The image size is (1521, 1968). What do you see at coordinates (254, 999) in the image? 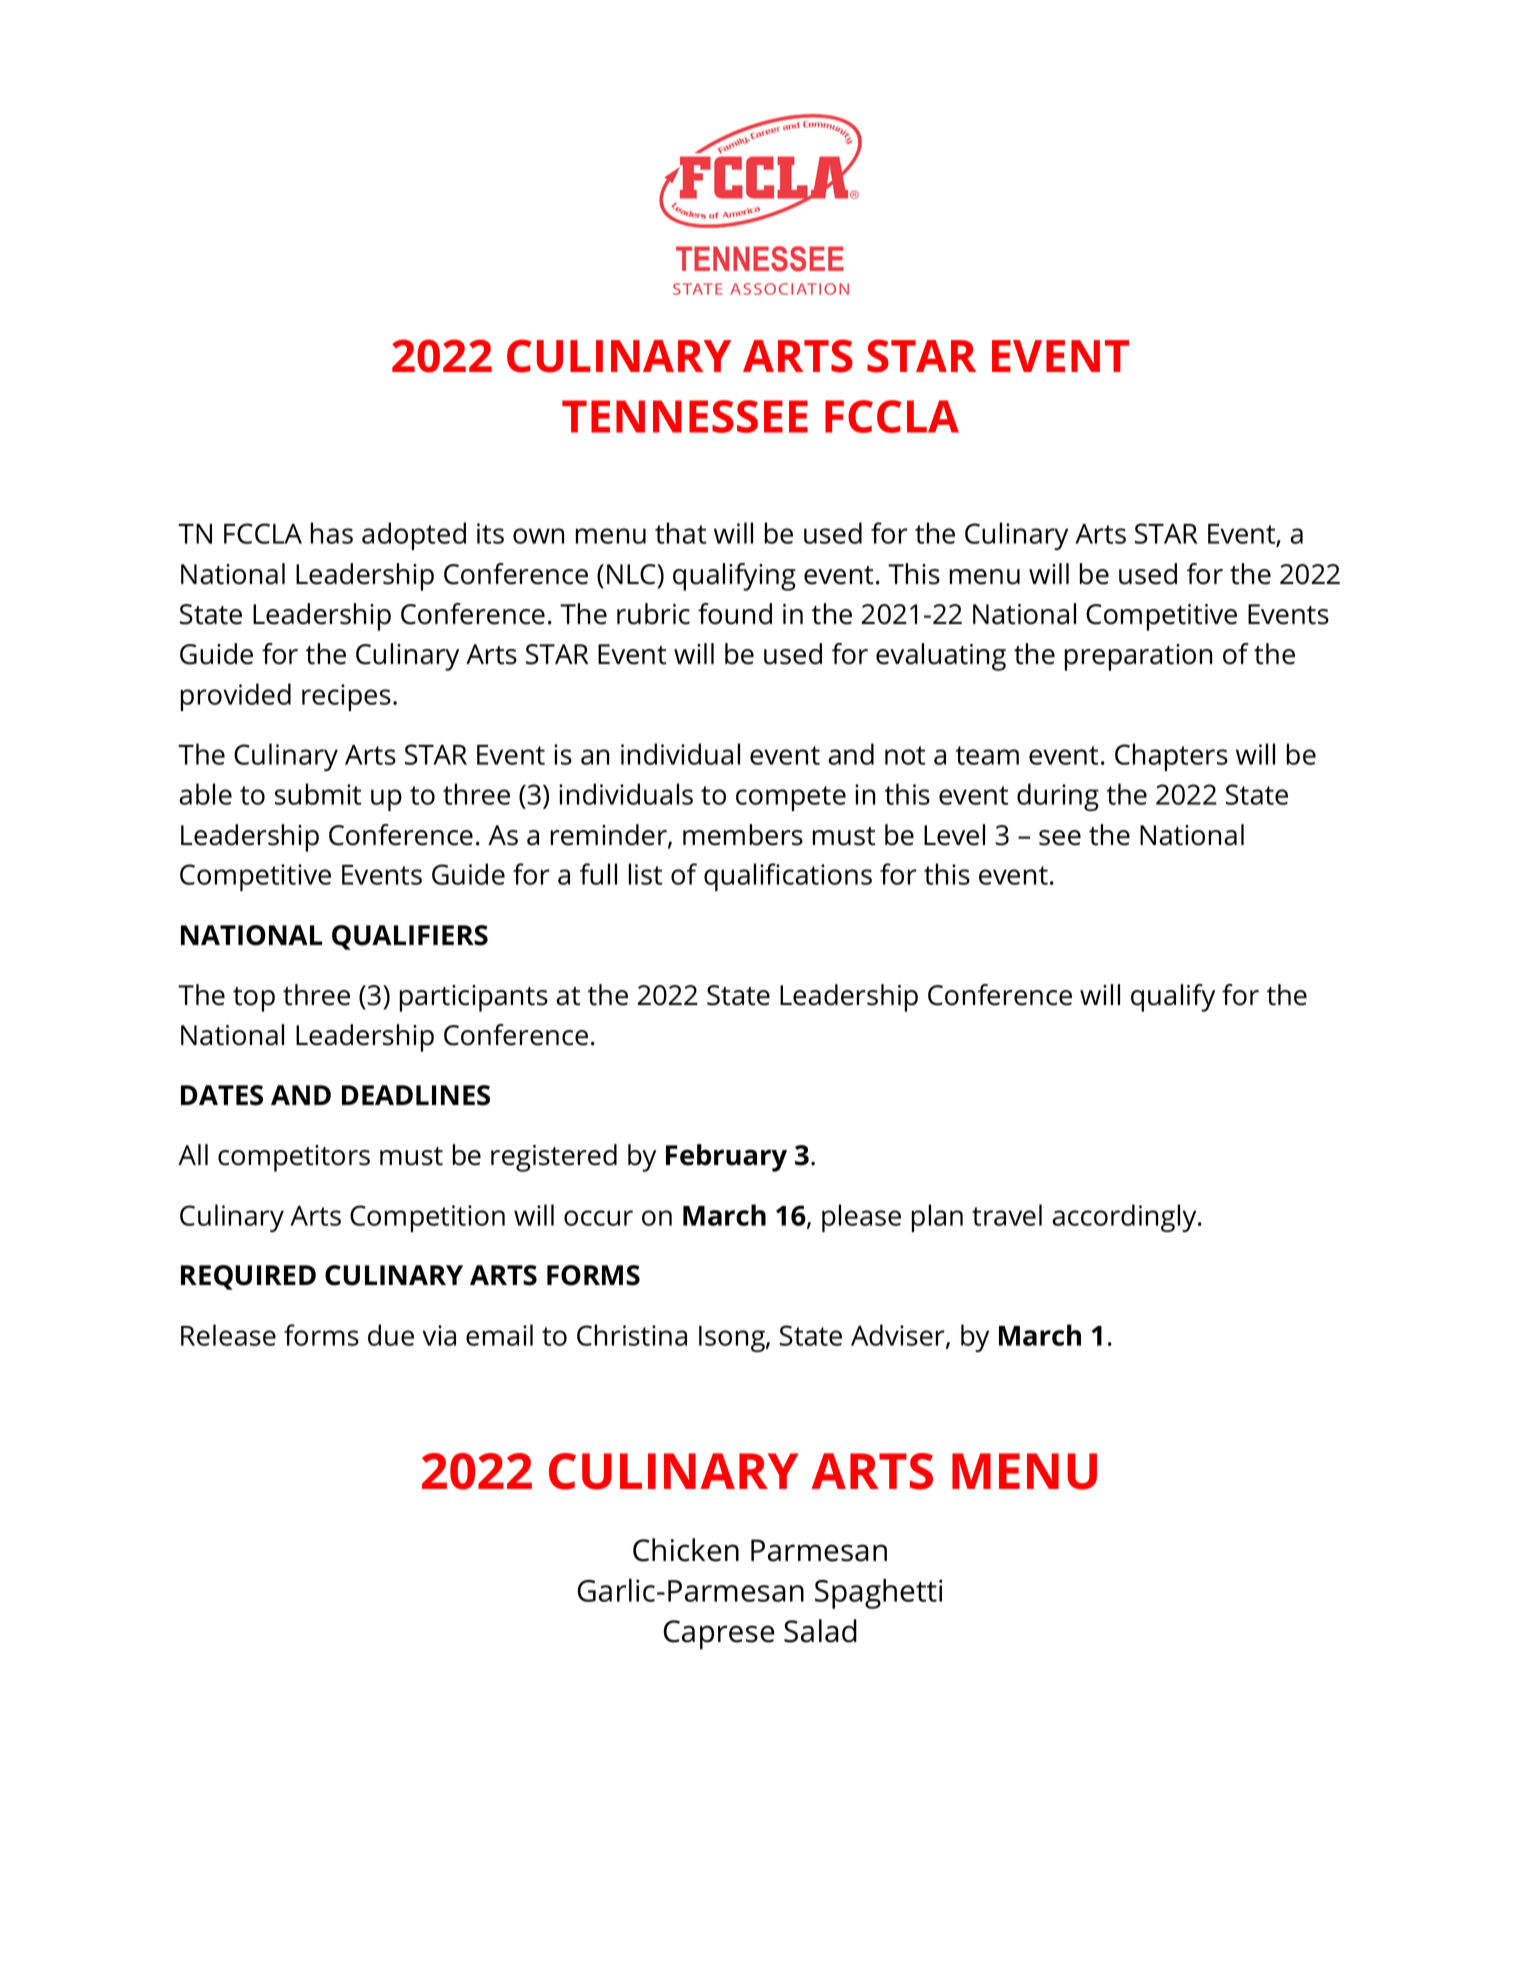
I see `top` at bounding box center [254, 999].
